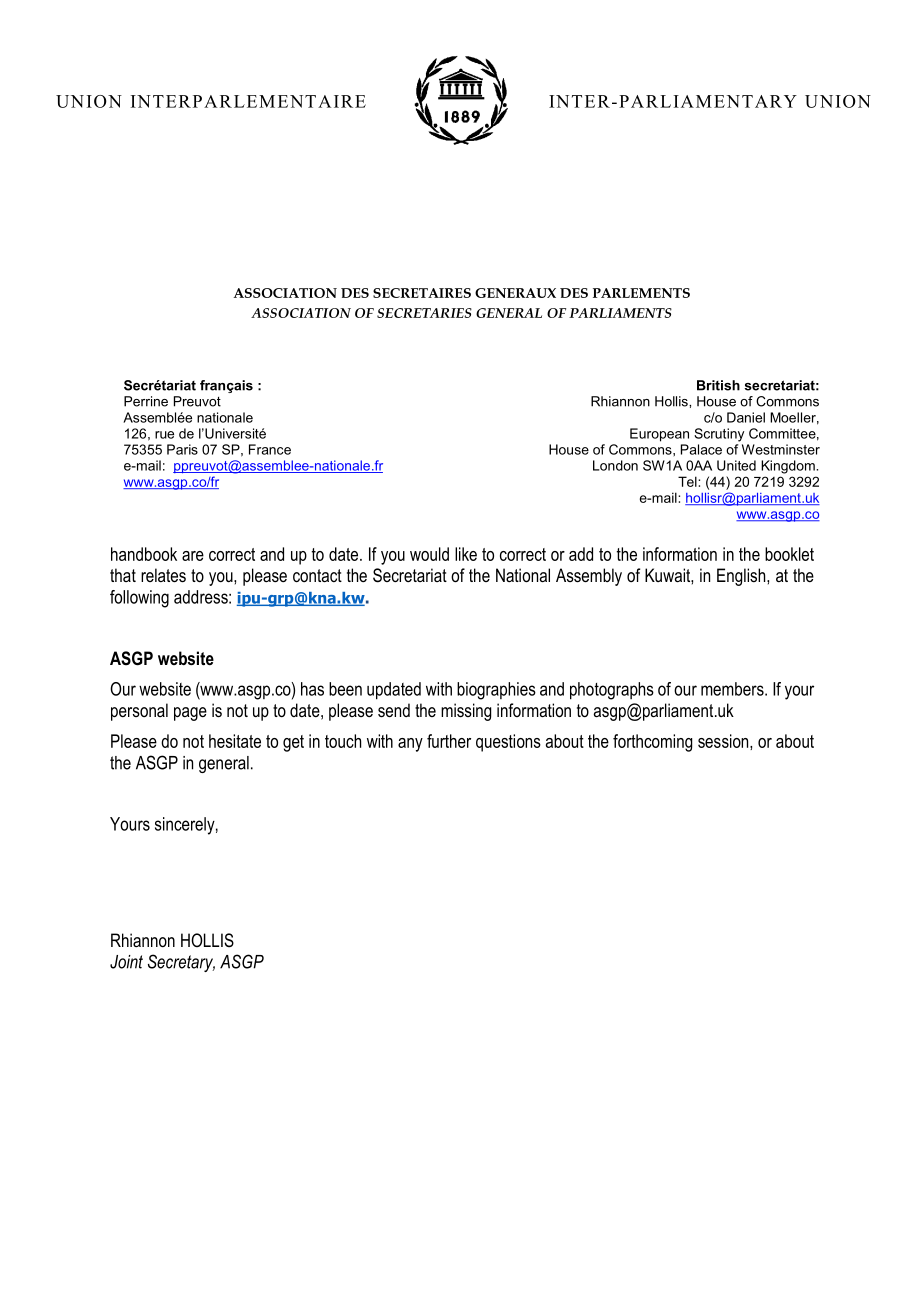 This document has height=1308, width=924. I want to click on rue, so click(164, 435).
